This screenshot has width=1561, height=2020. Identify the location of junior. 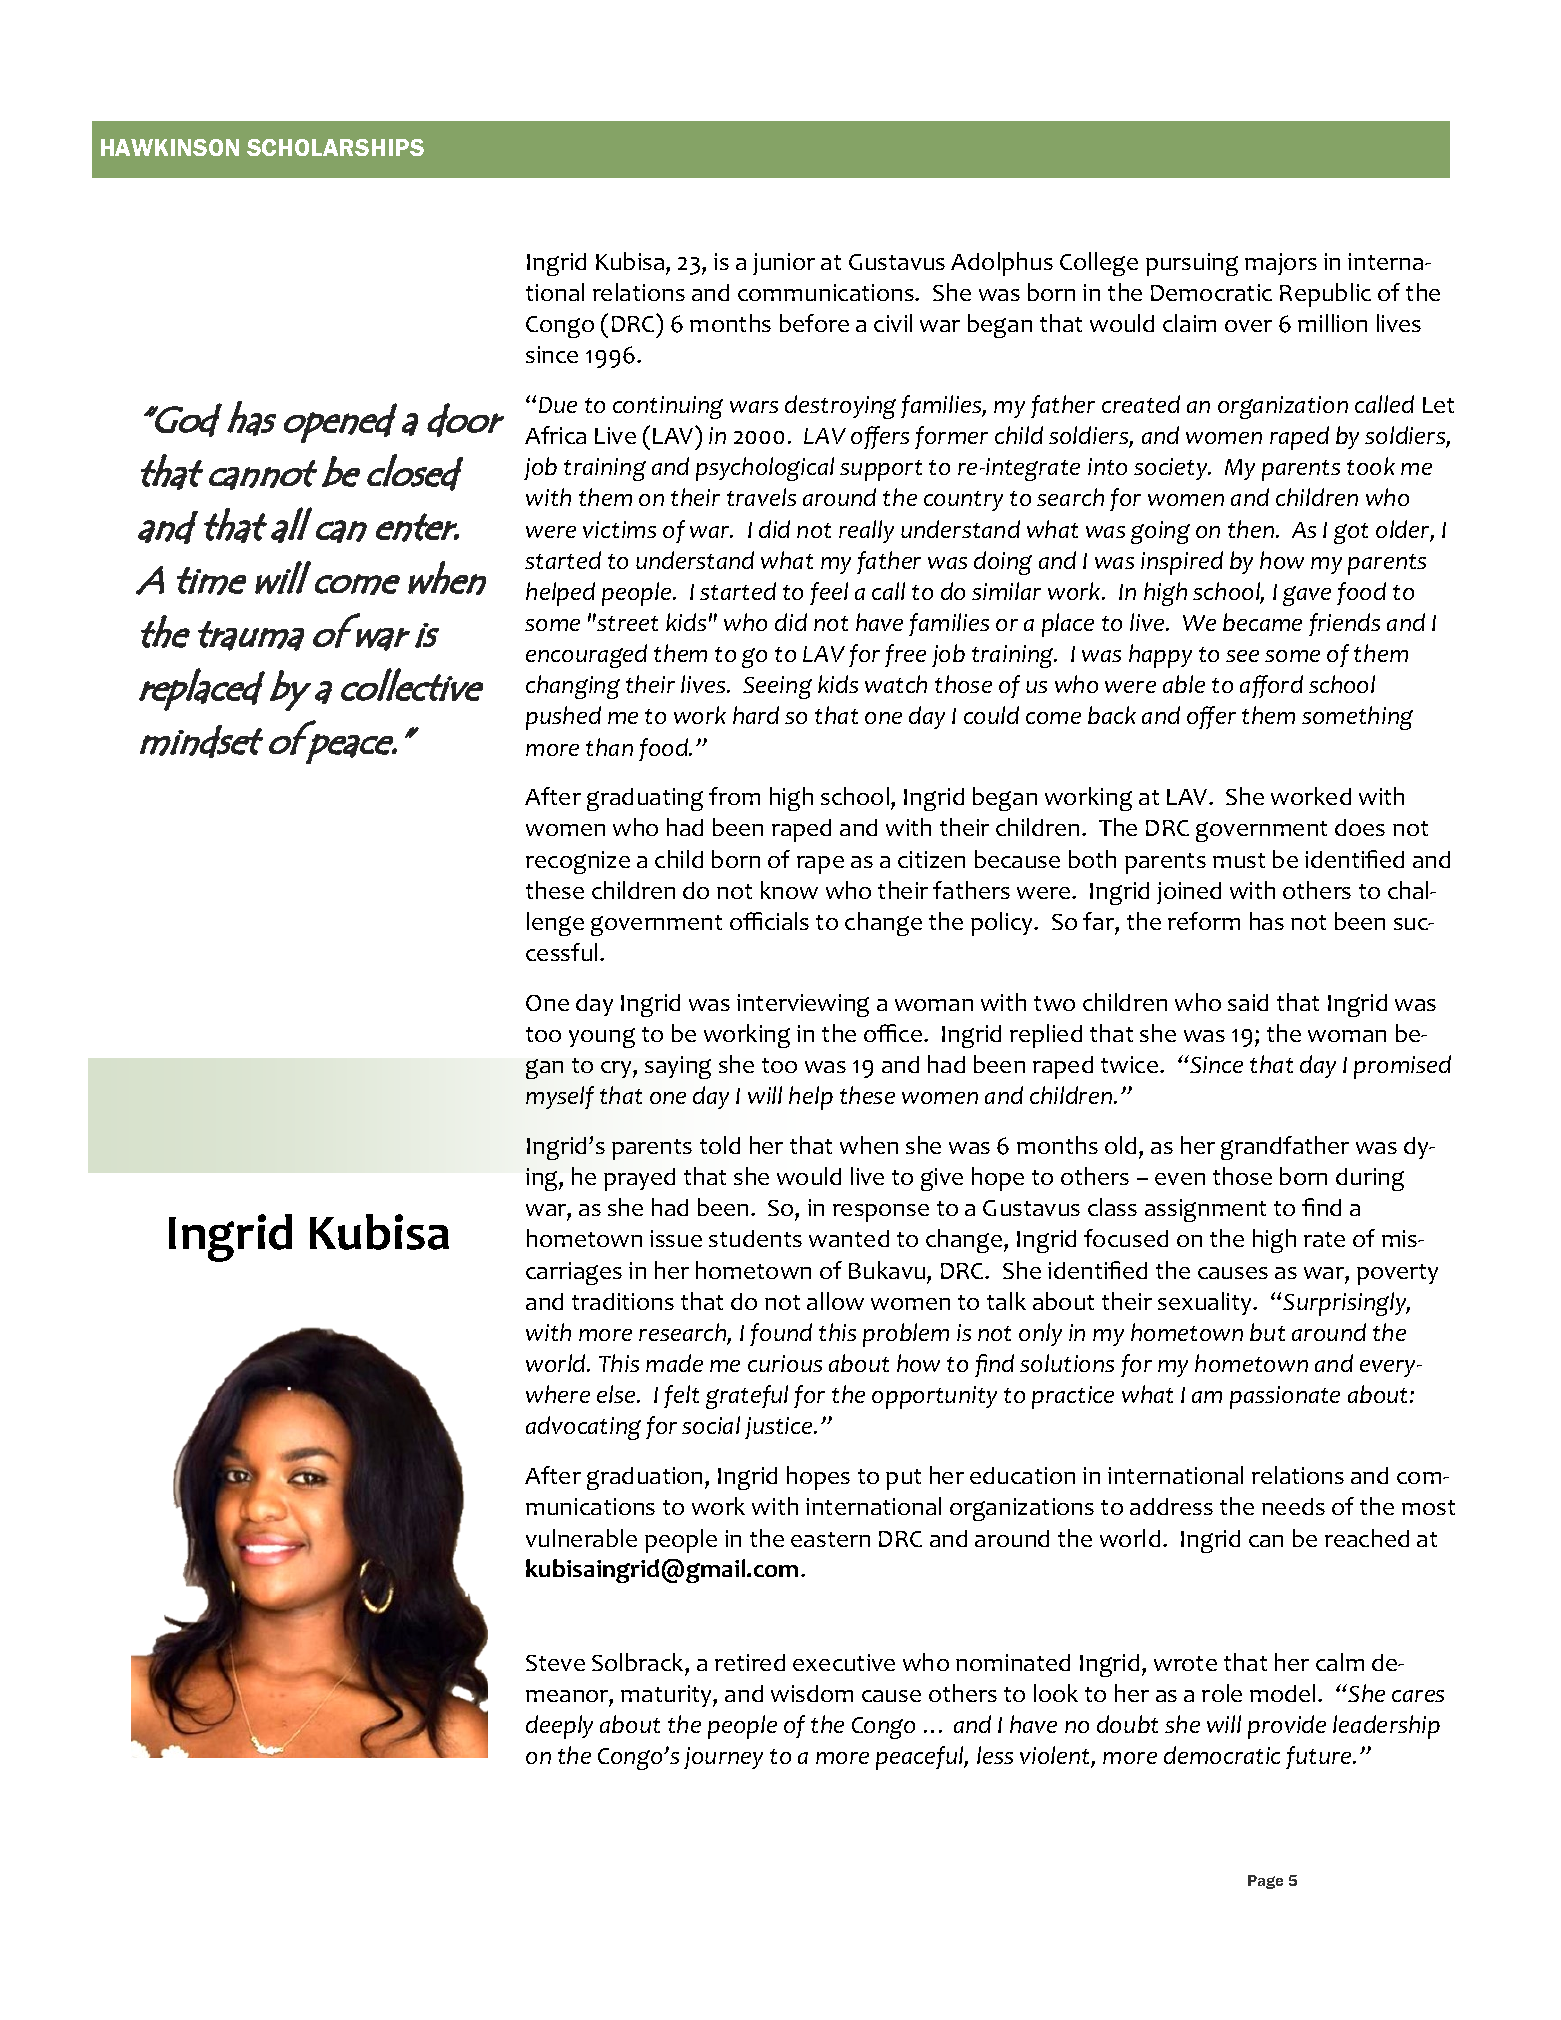
(784, 264).
